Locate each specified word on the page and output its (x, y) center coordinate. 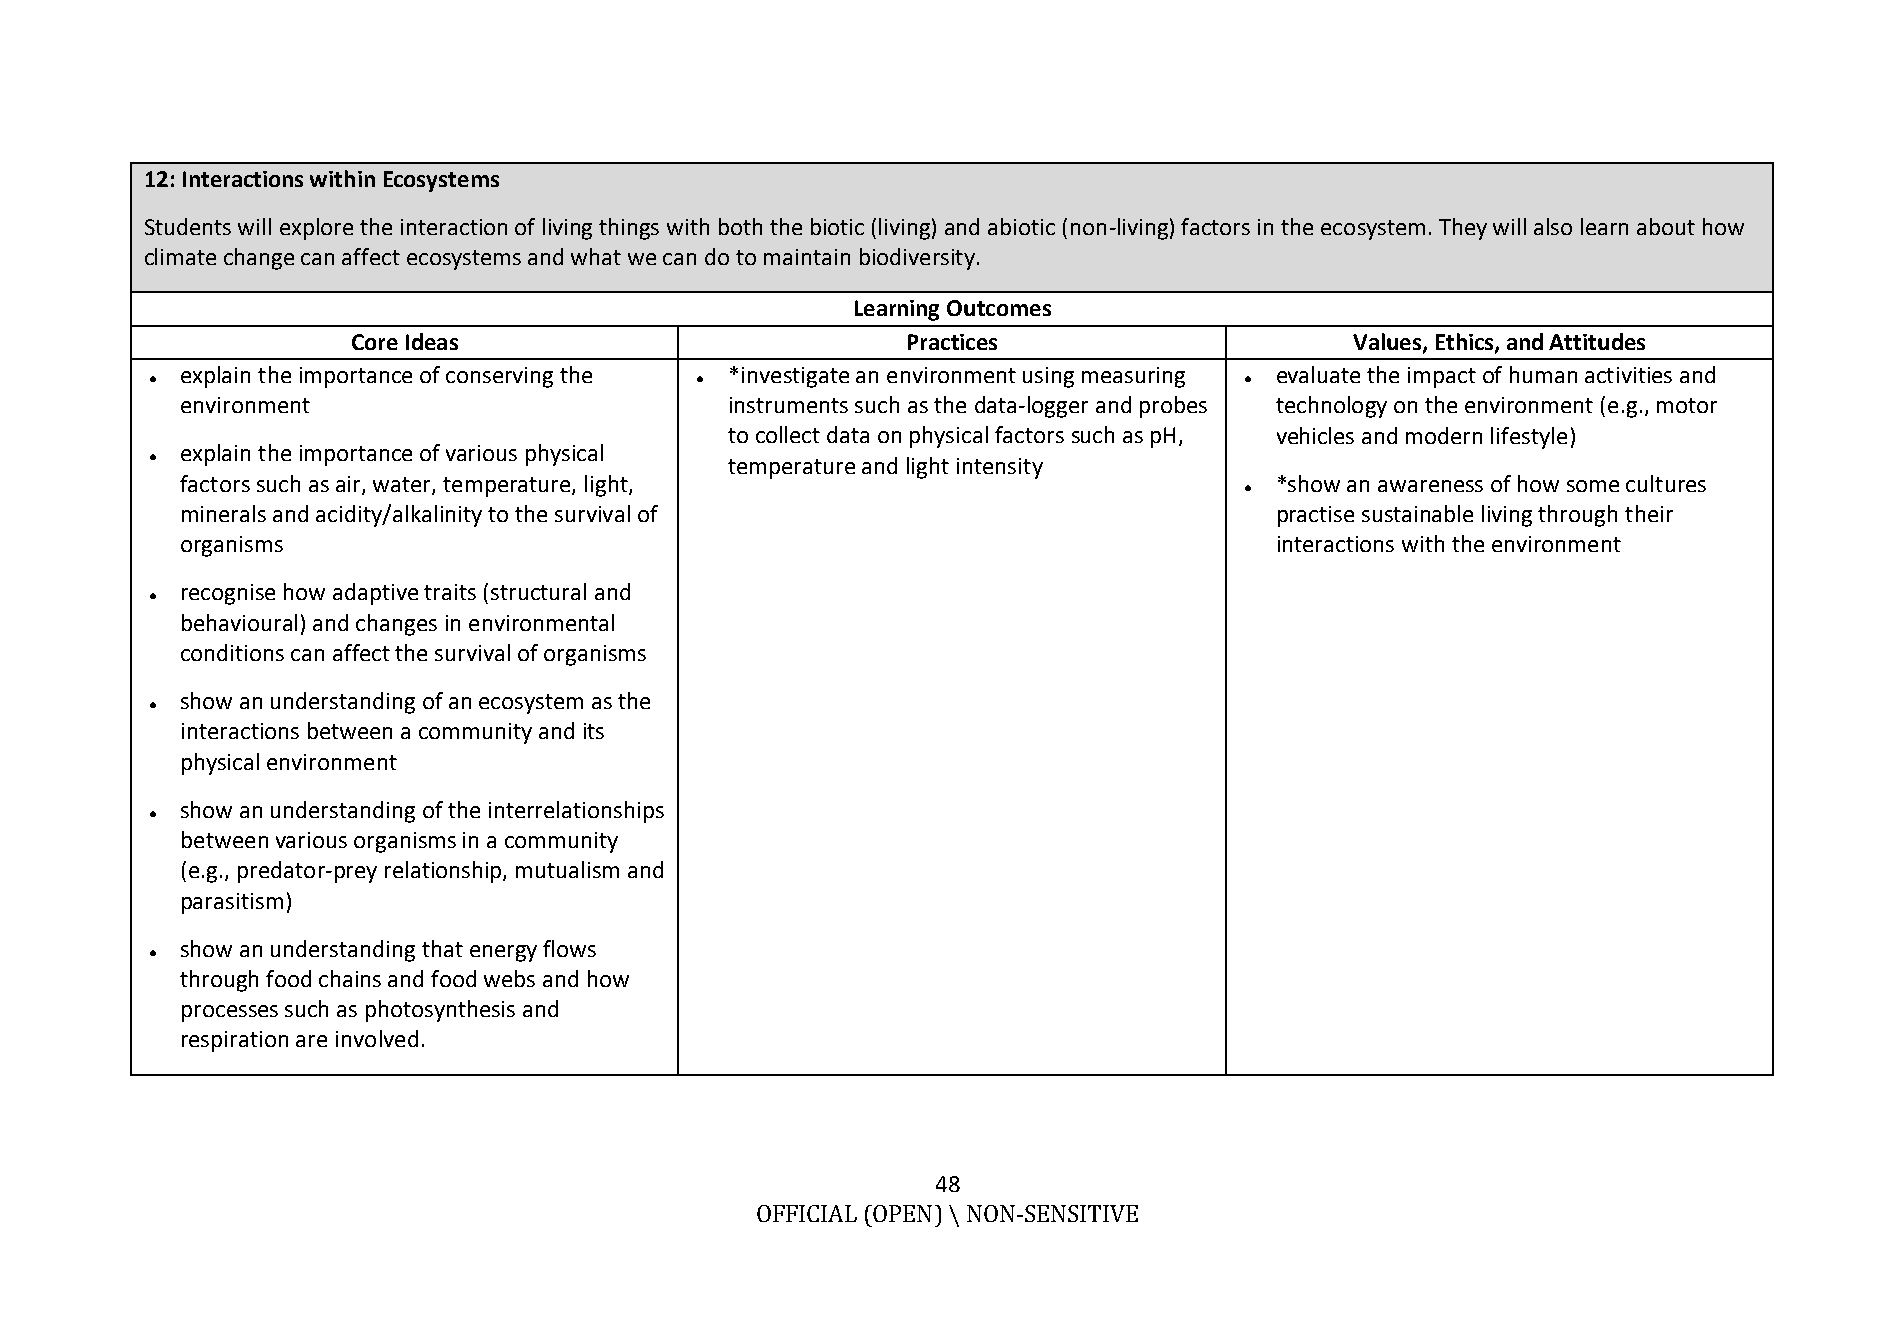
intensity (1000, 468)
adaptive (375, 594)
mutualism (567, 869)
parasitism (232, 903)
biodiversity (917, 259)
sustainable (1417, 513)
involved (377, 1038)
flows (569, 948)
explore (316, 229)
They (1463, 229)
